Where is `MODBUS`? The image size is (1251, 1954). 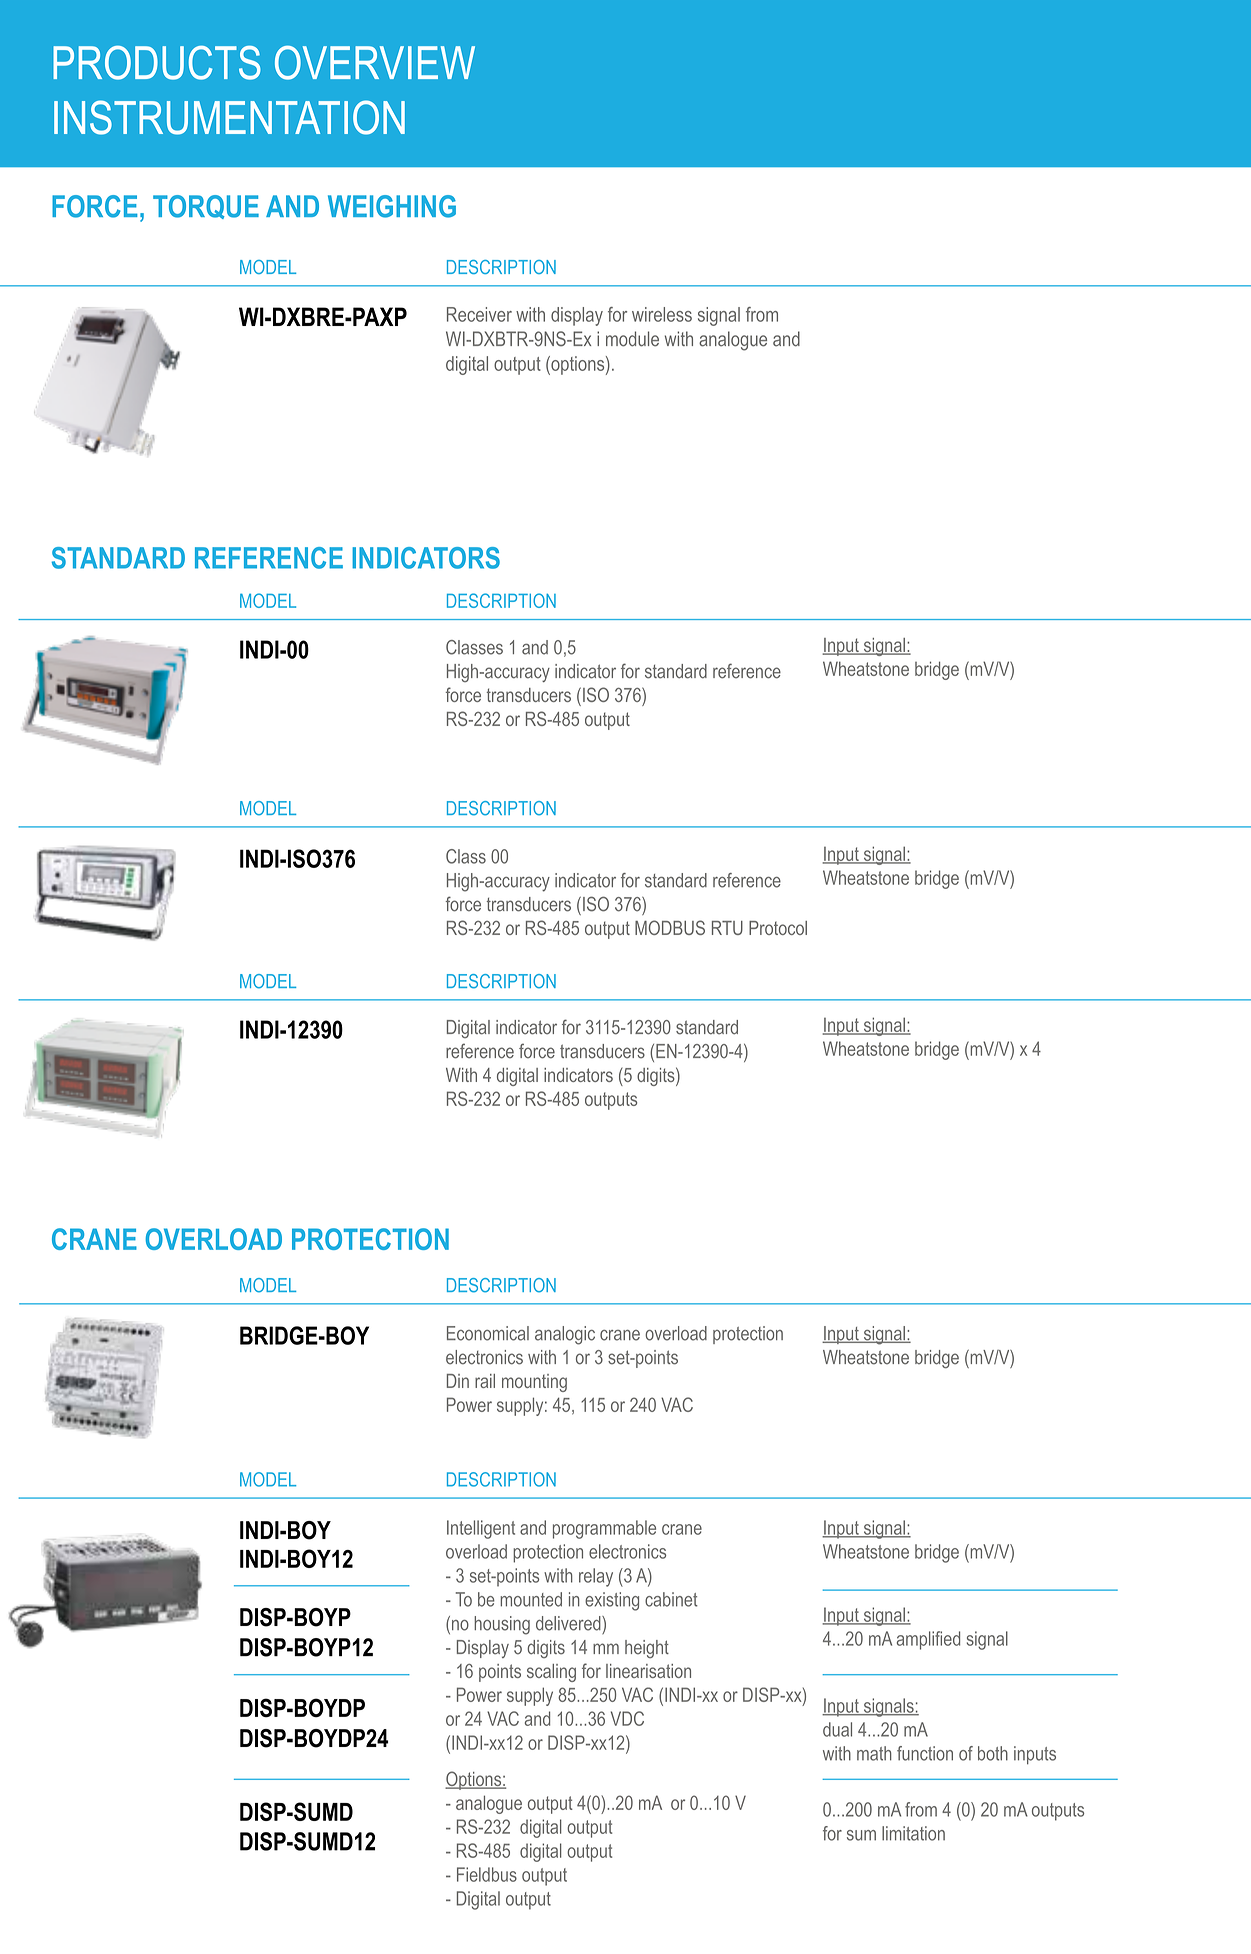
MODBUS is located at coordinates (670, 927).
